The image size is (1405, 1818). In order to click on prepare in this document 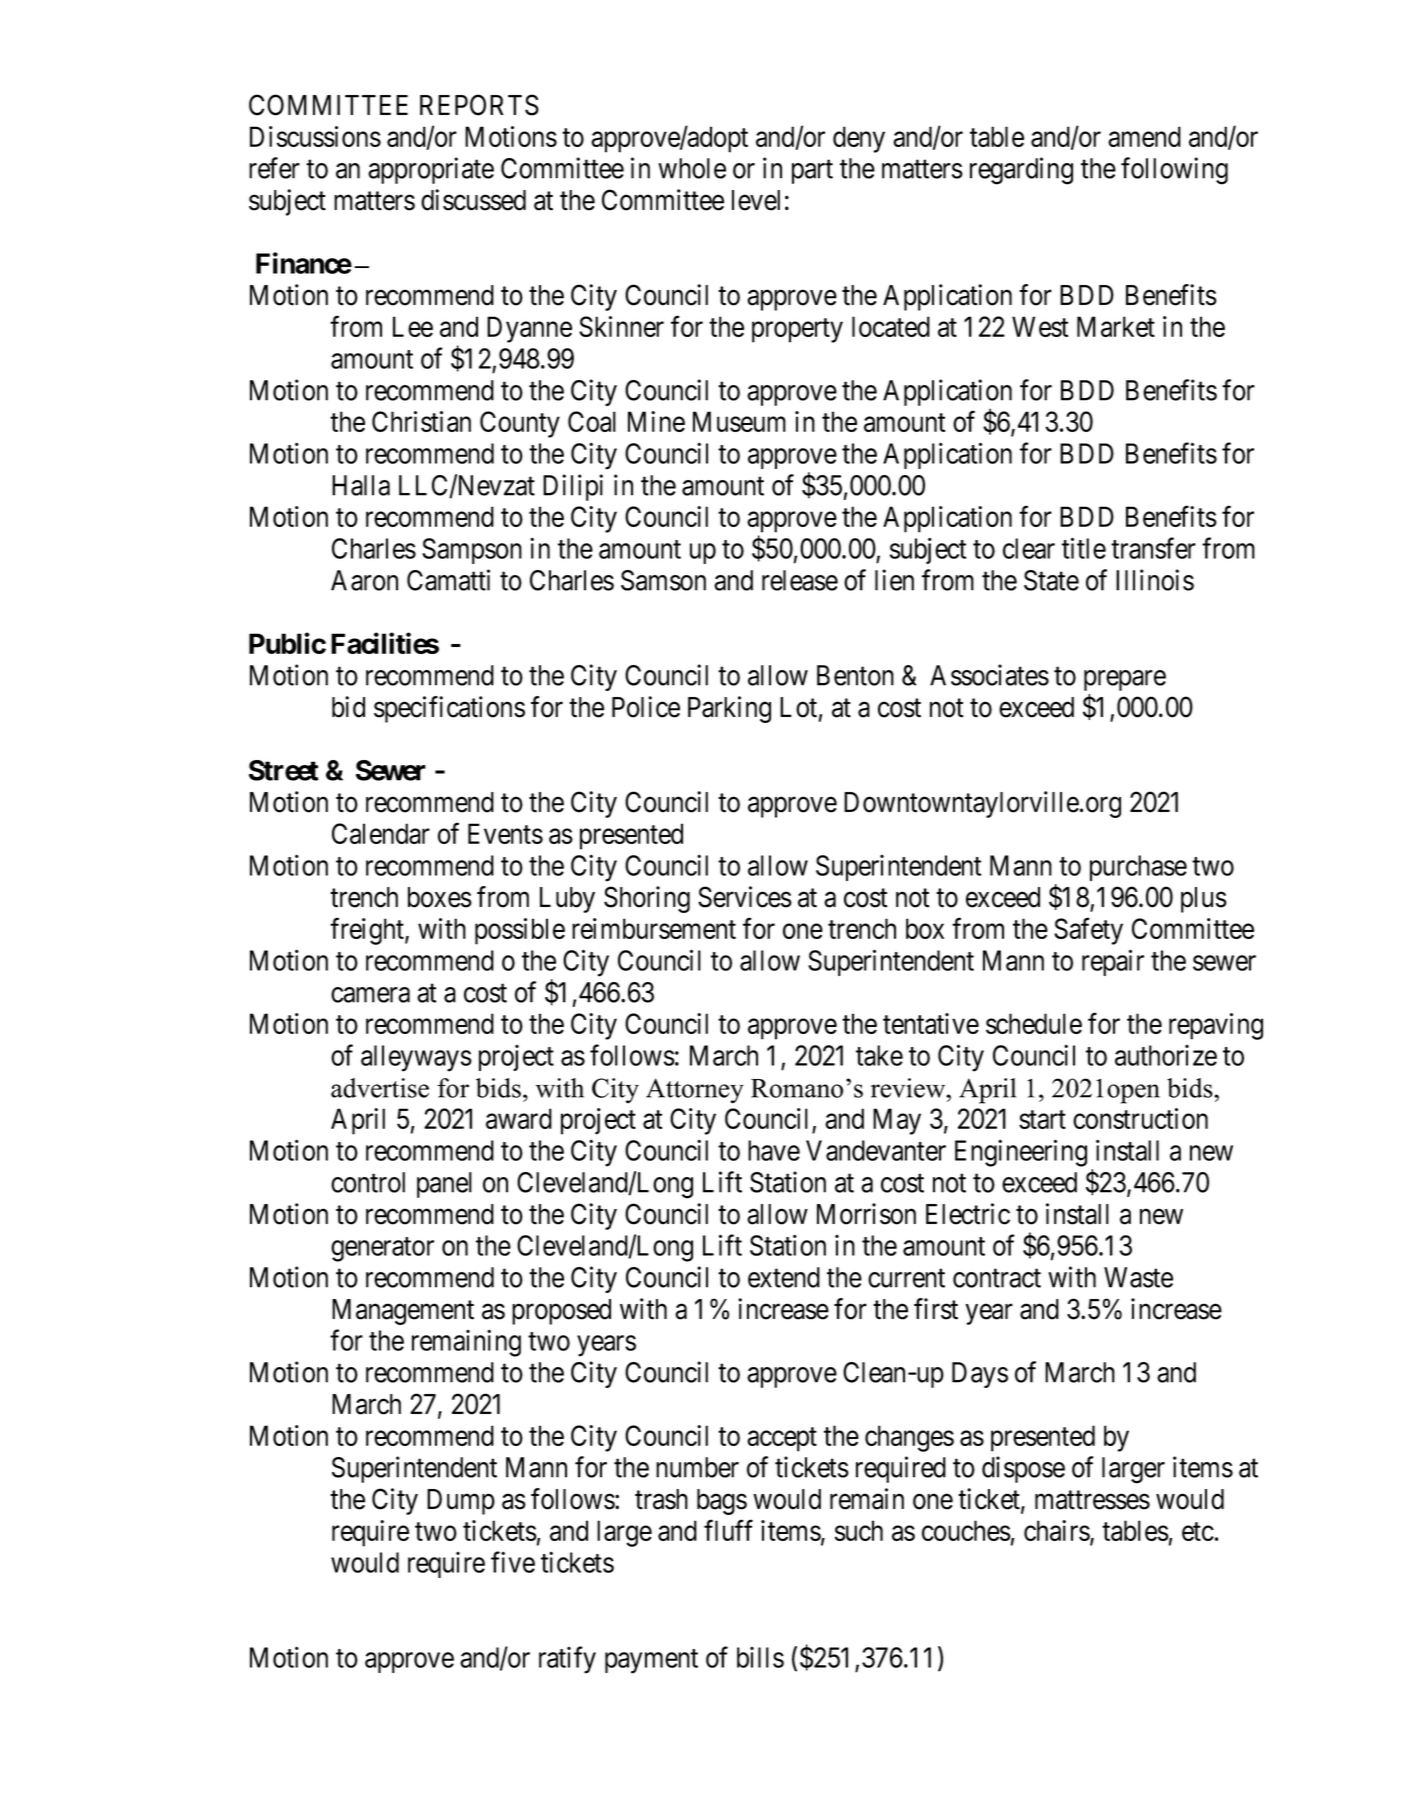, I will do `click(1125, 680)`.
